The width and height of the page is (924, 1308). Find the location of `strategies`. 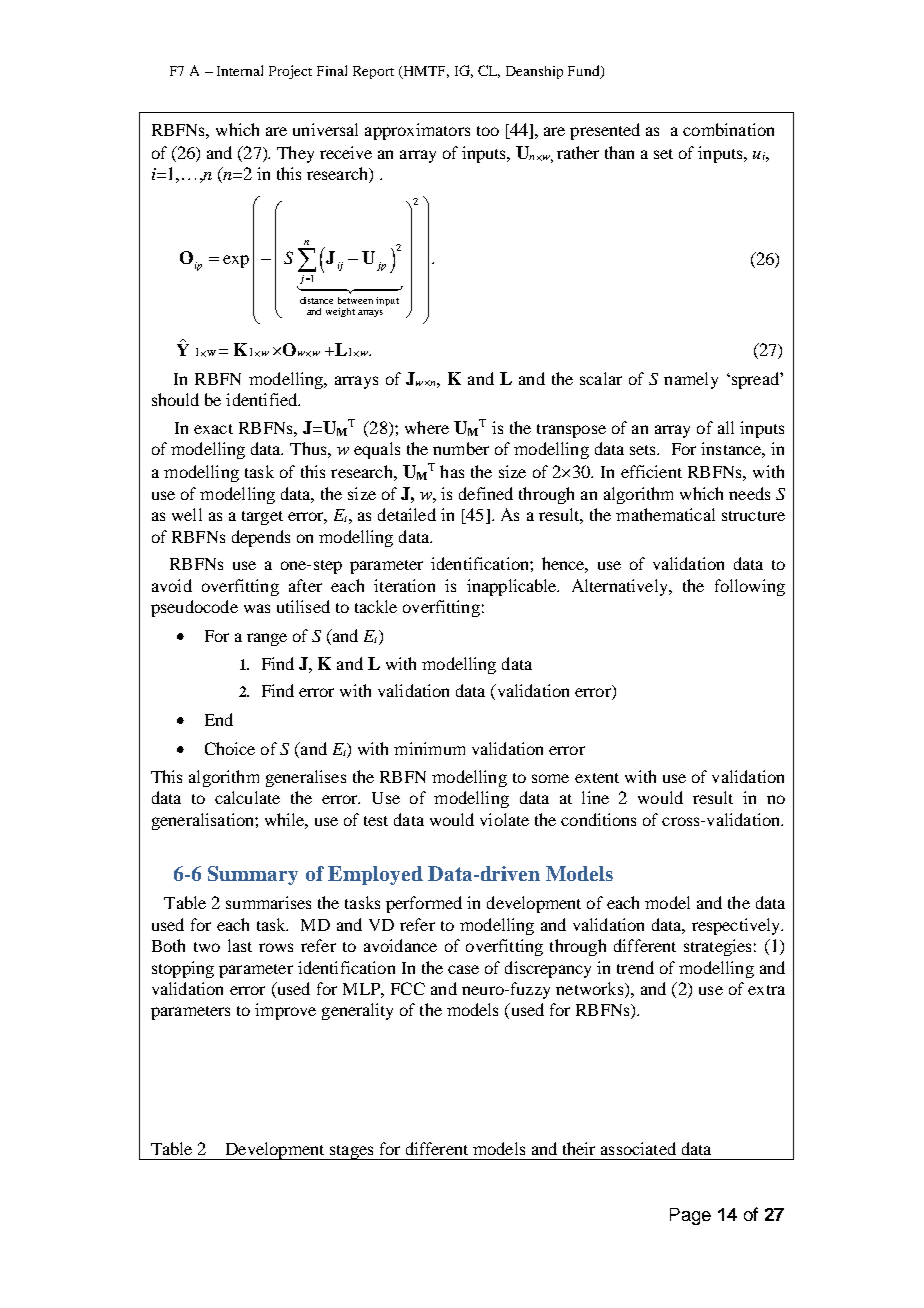

strategies is located at coordinates (717, 947).
